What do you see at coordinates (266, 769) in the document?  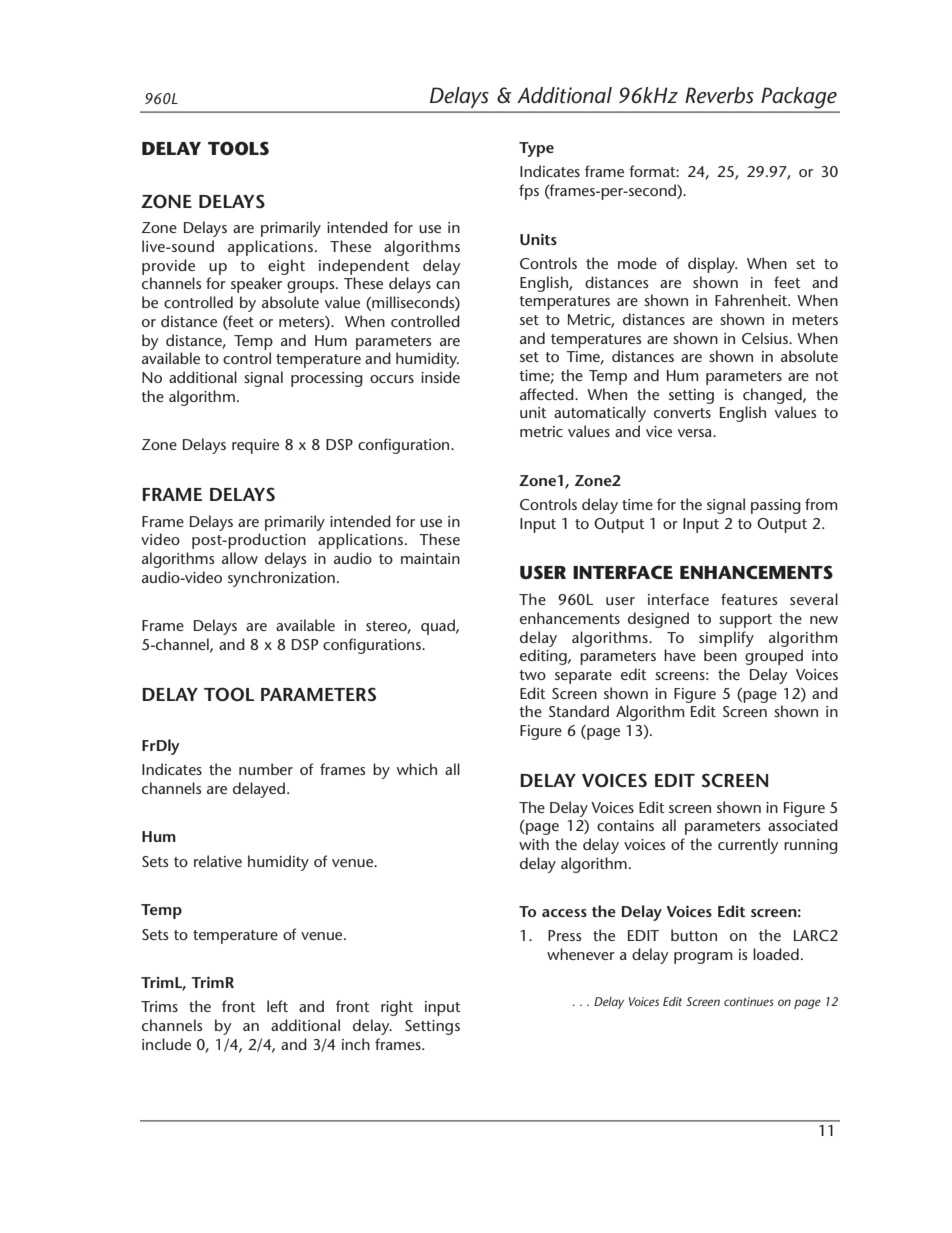 I see `number` at bounding box center [266, 769].
